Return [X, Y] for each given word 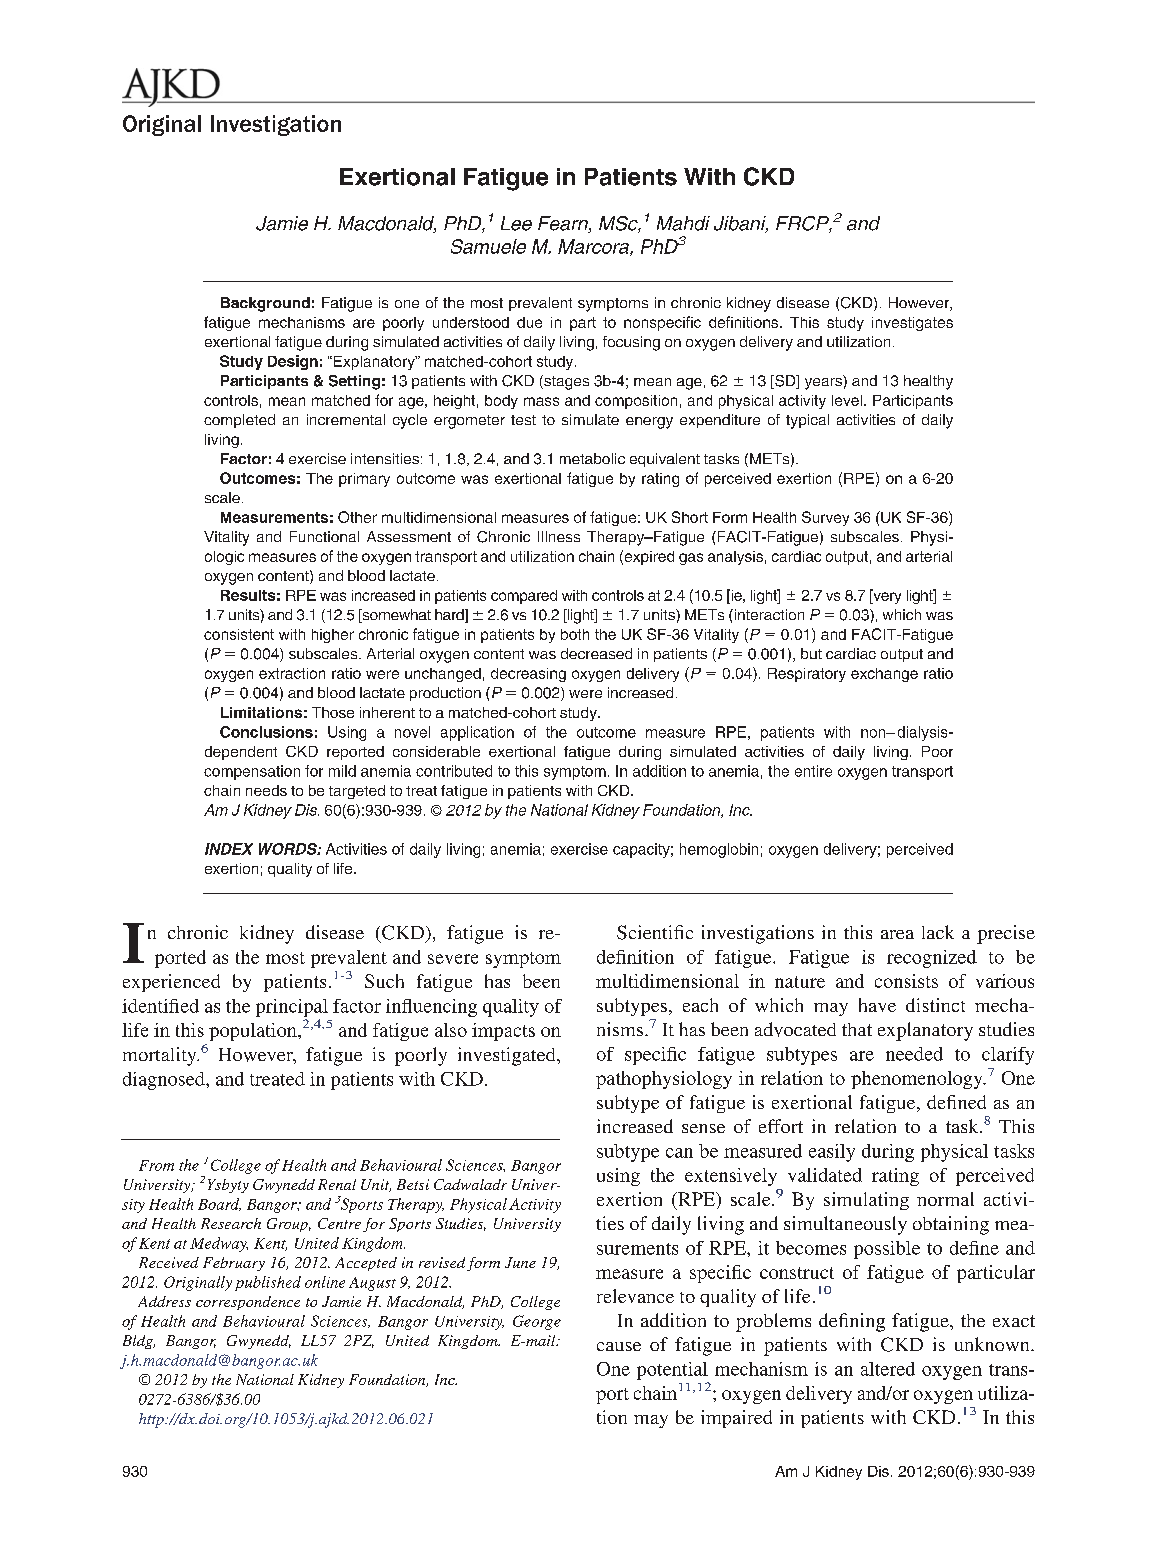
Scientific [655, 932]
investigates [912, 324]
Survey [825, 518]
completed [239, 421]
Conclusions [266, 732]
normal [945, 1199]
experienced [171, 983]
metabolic [592, 458]
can [679, 1153]
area [897, 934]
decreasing [528, 675]
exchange [884, 675]
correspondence [248, 1303]
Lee [516, 223]
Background [265, 304]
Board [219, 1204]
